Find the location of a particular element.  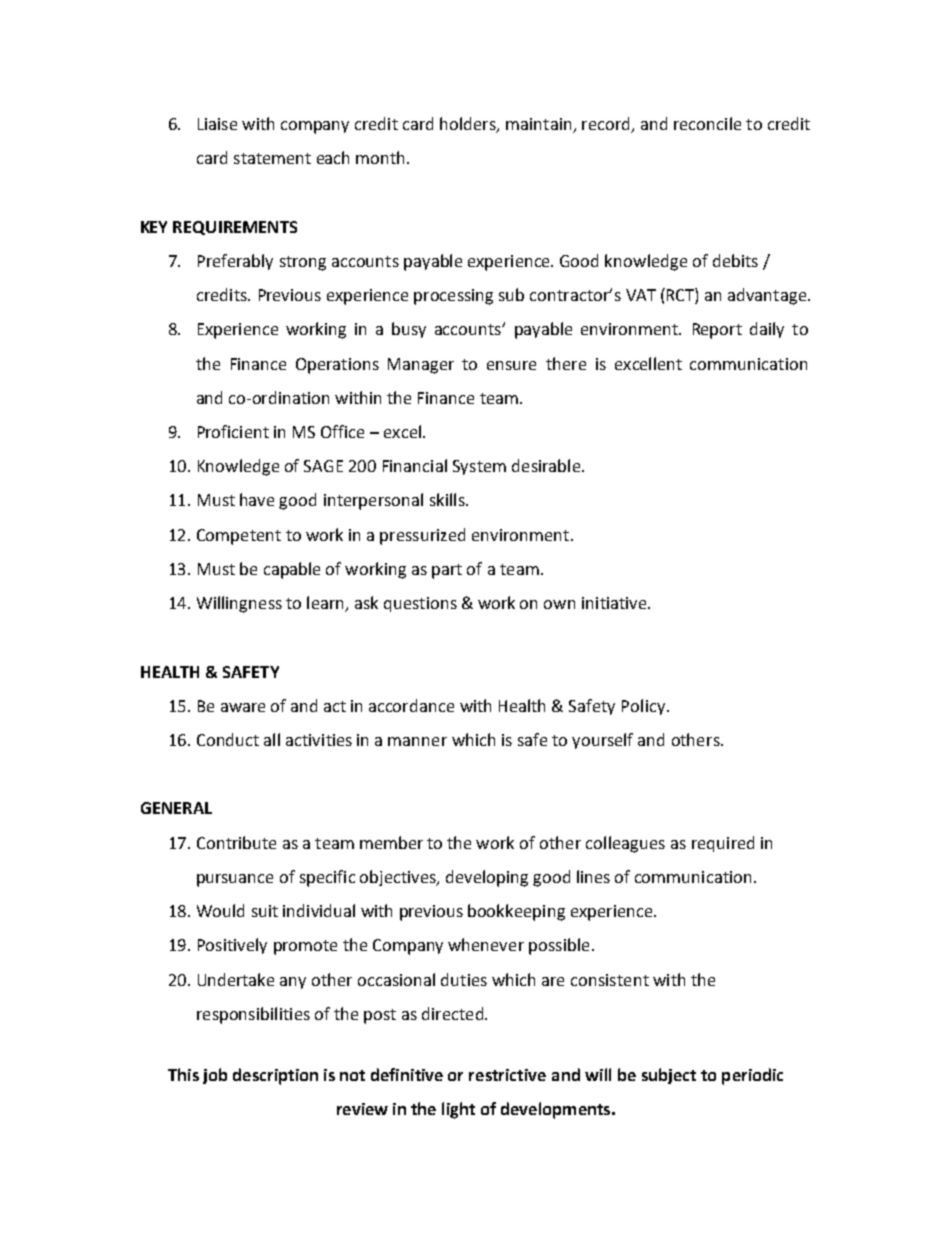

job is located at coordinates (215, 1076).
